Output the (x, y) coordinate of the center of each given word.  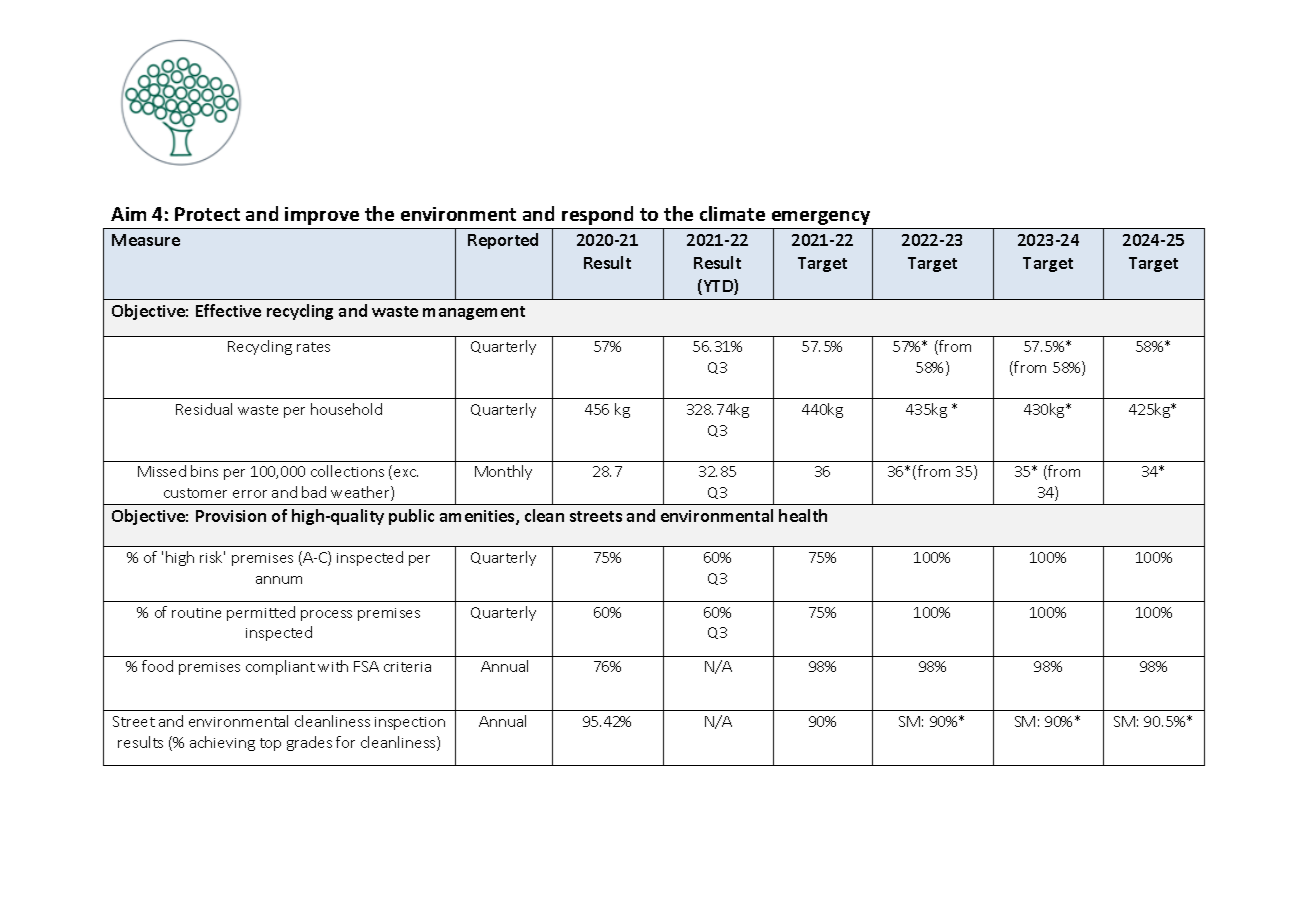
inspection (410, 723)
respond (597, 215)
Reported (503, 241)
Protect (207, 214)
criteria (407, 667)
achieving (222, 743)
